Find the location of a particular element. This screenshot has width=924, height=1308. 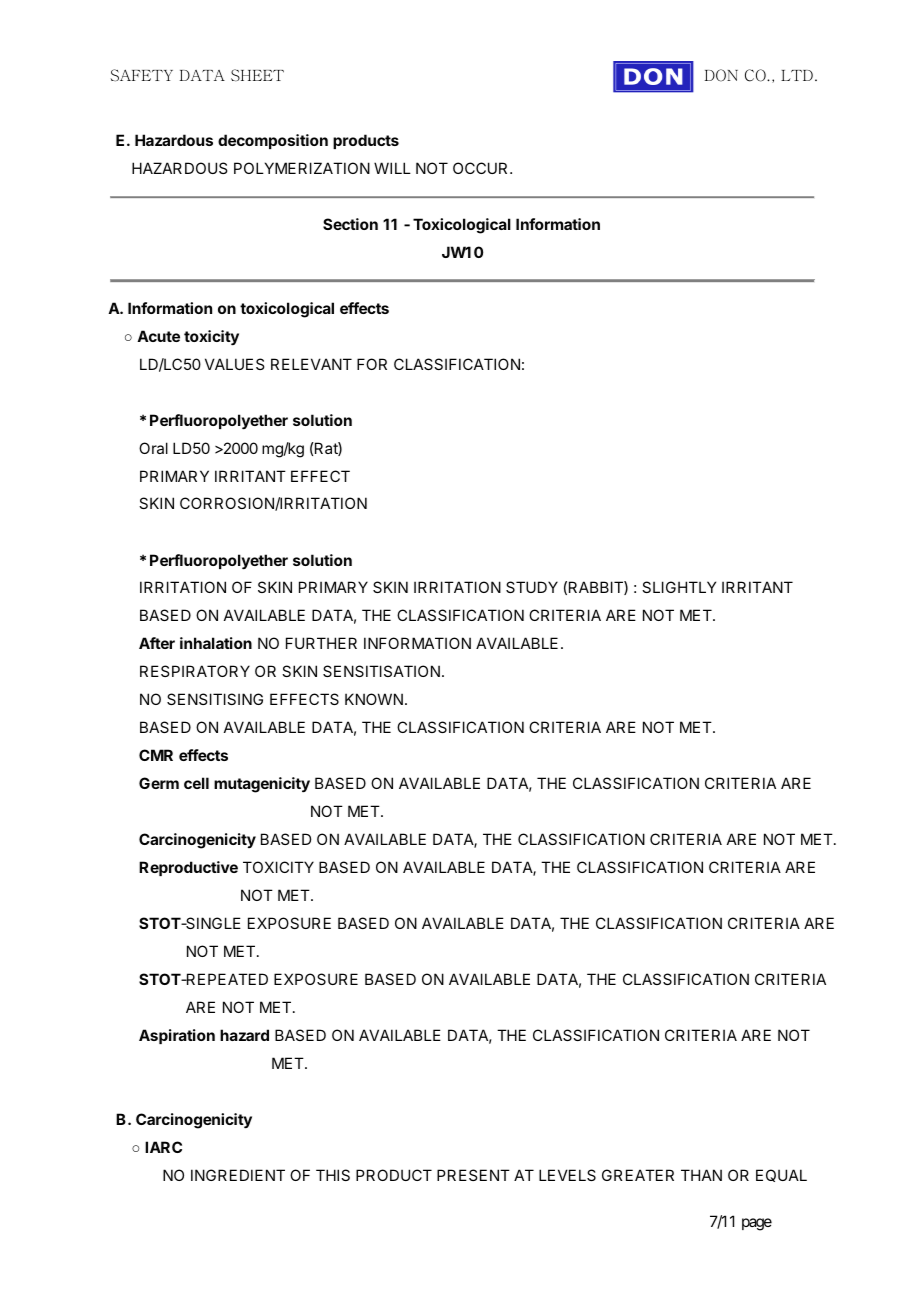

DON is located at coordinates (721, 75).
